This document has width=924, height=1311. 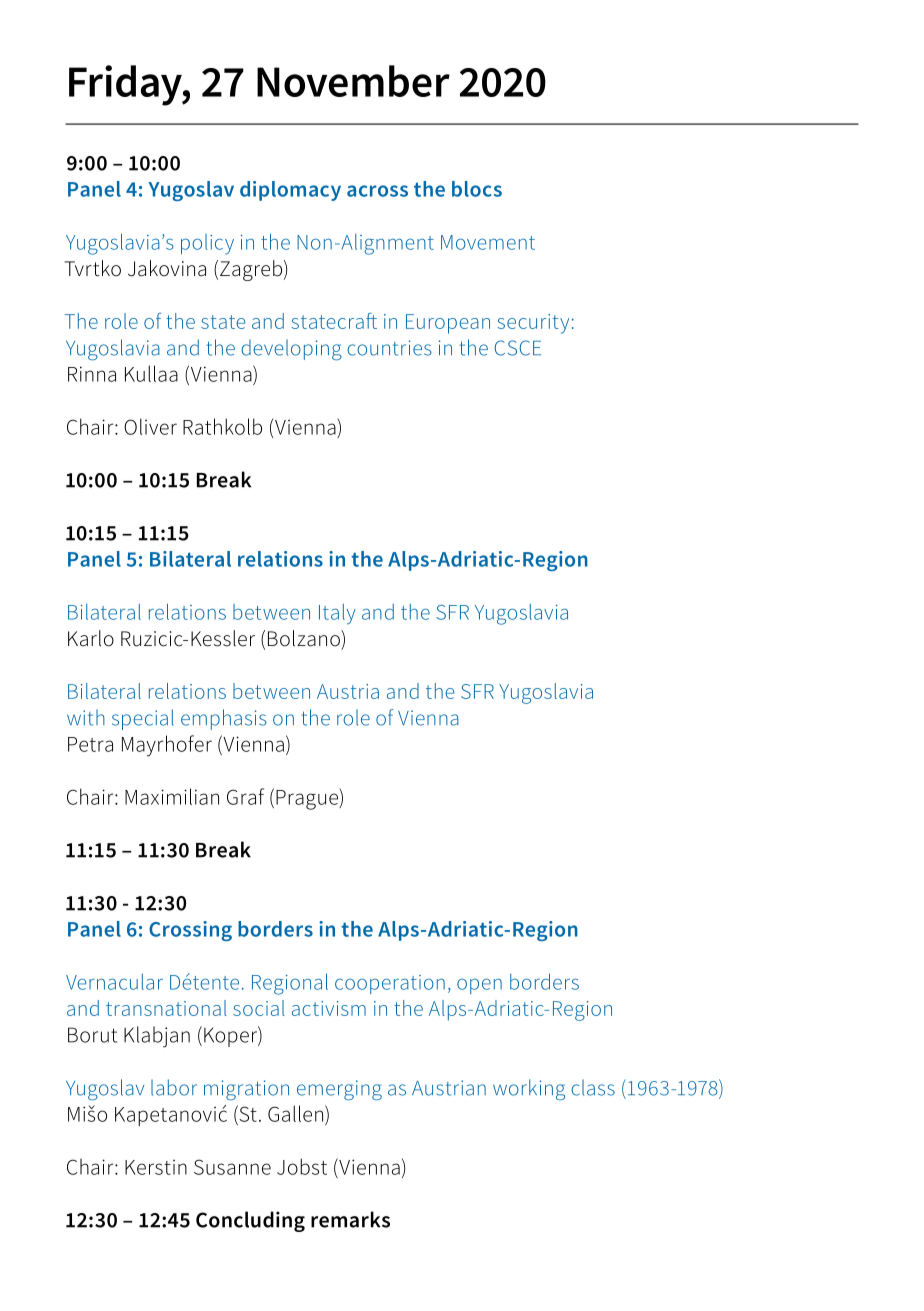 What do you see at coordinates (353, 81) in the document?
I see `November` at bounding box center [353, 81].
